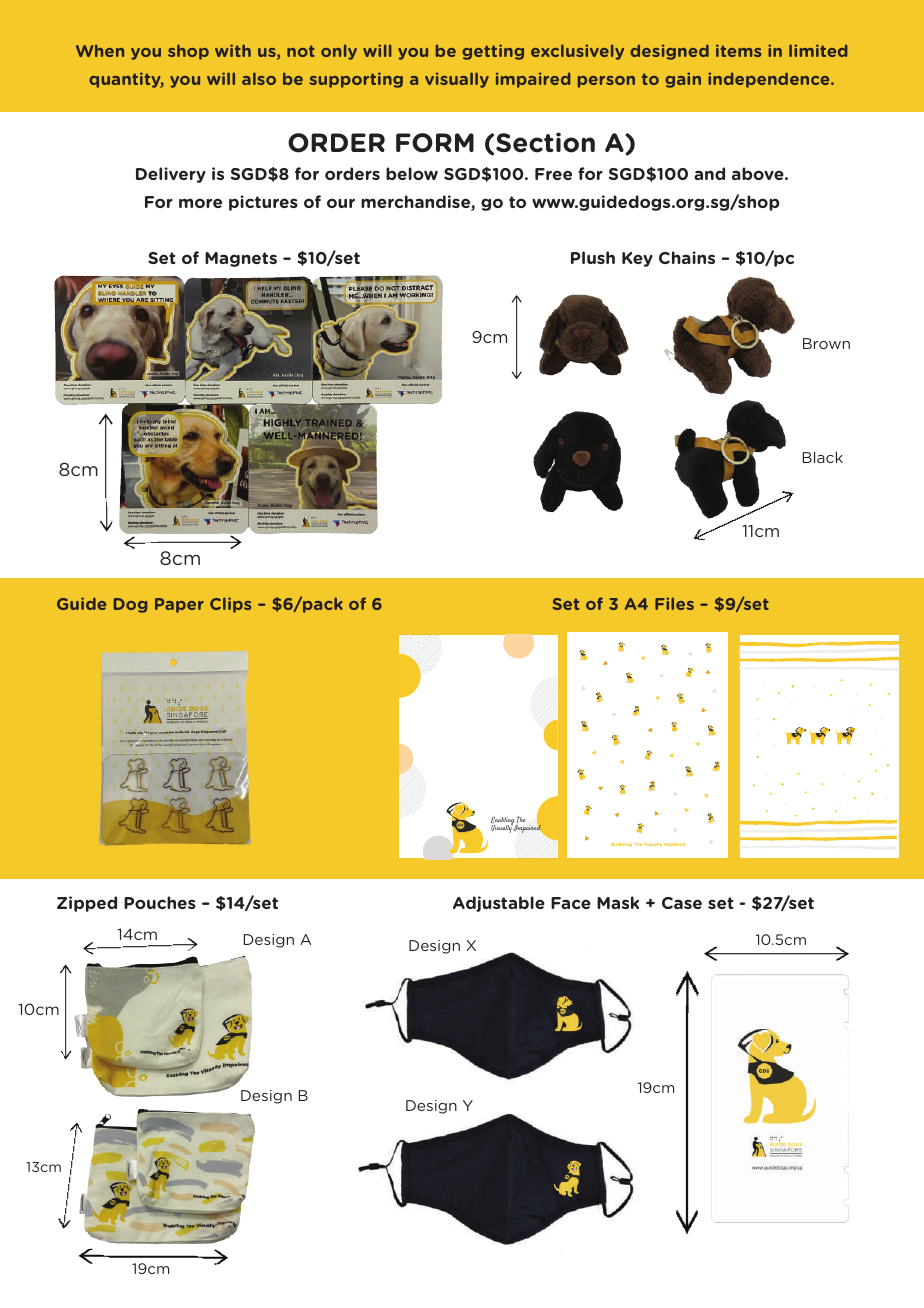  Describe the element at coordinates (179, 605) in the screenshot. I see `Paper` at that location.
